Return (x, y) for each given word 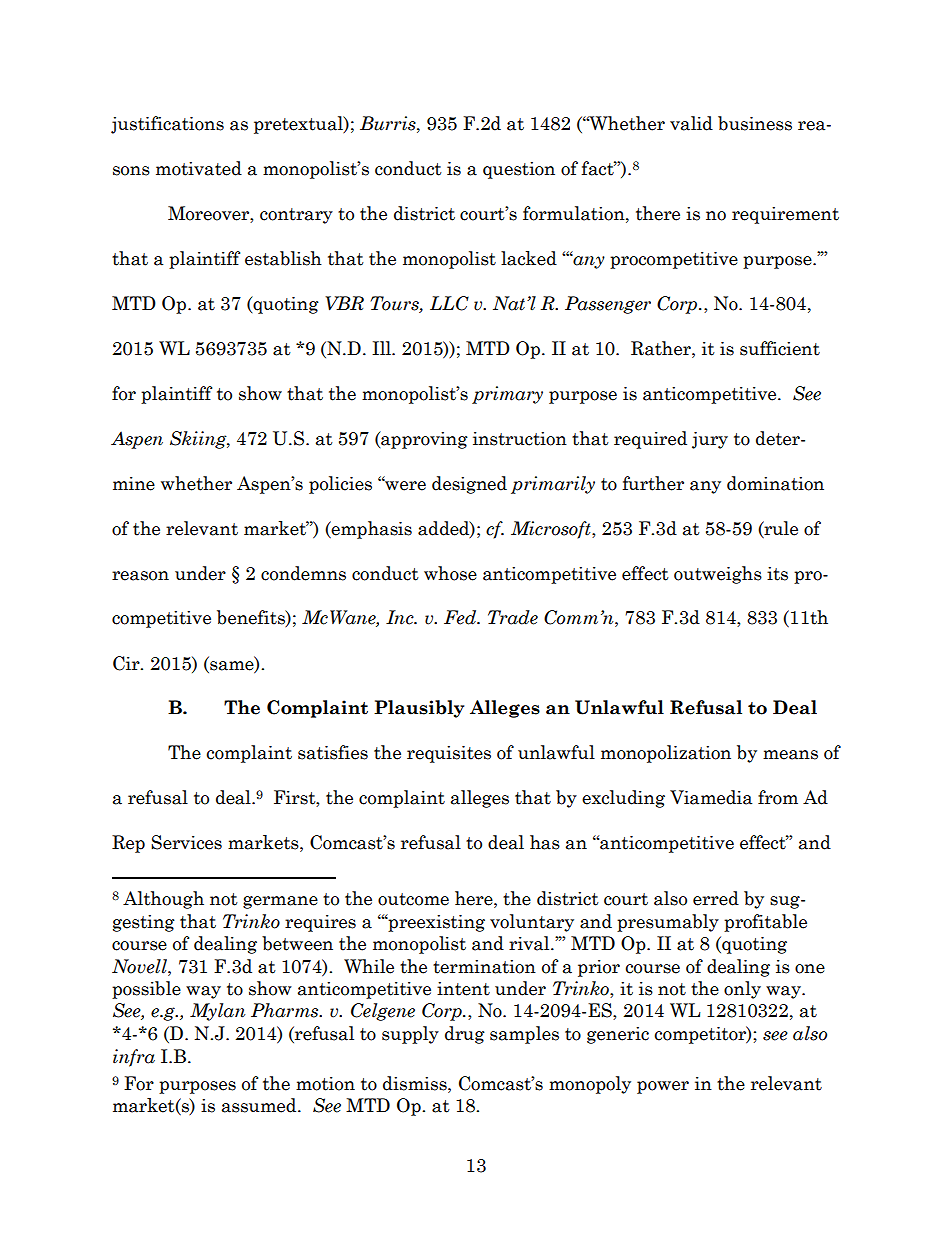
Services (186, 842)
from (778, 797)
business (755, 123)
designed (469, 485)
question (519, 170)
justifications (167, 125)
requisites (449, 754)
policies (340, 485)
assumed (260, 1105)
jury (710, 440)
